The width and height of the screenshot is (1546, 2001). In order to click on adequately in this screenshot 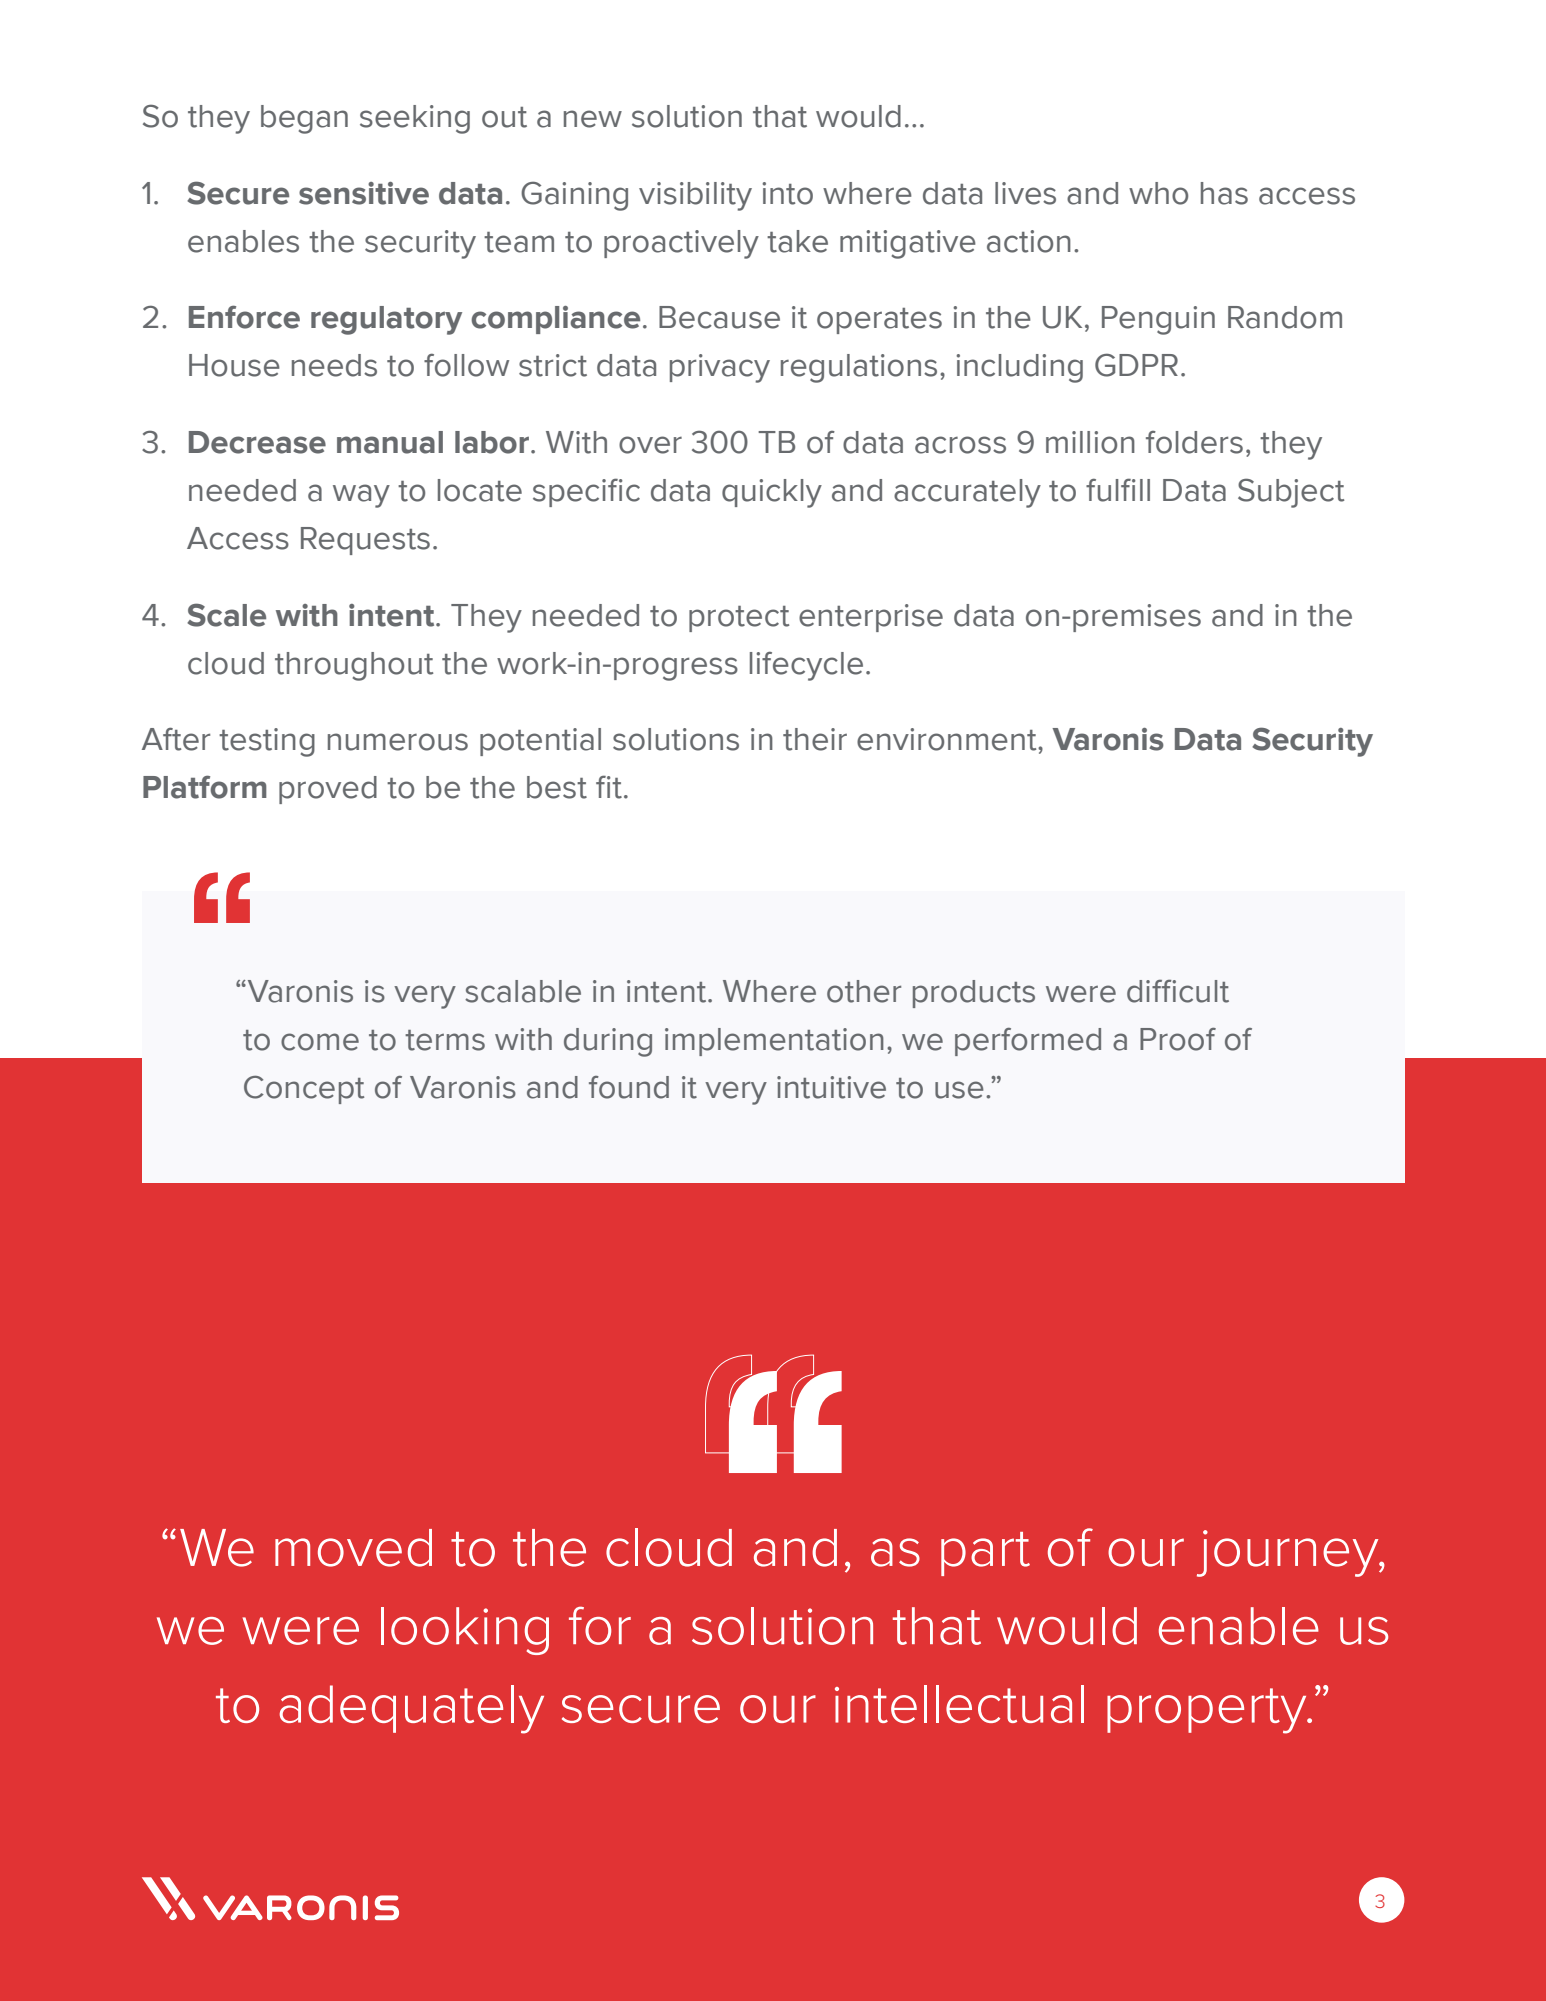, I will do `click(411, 1709)`.
